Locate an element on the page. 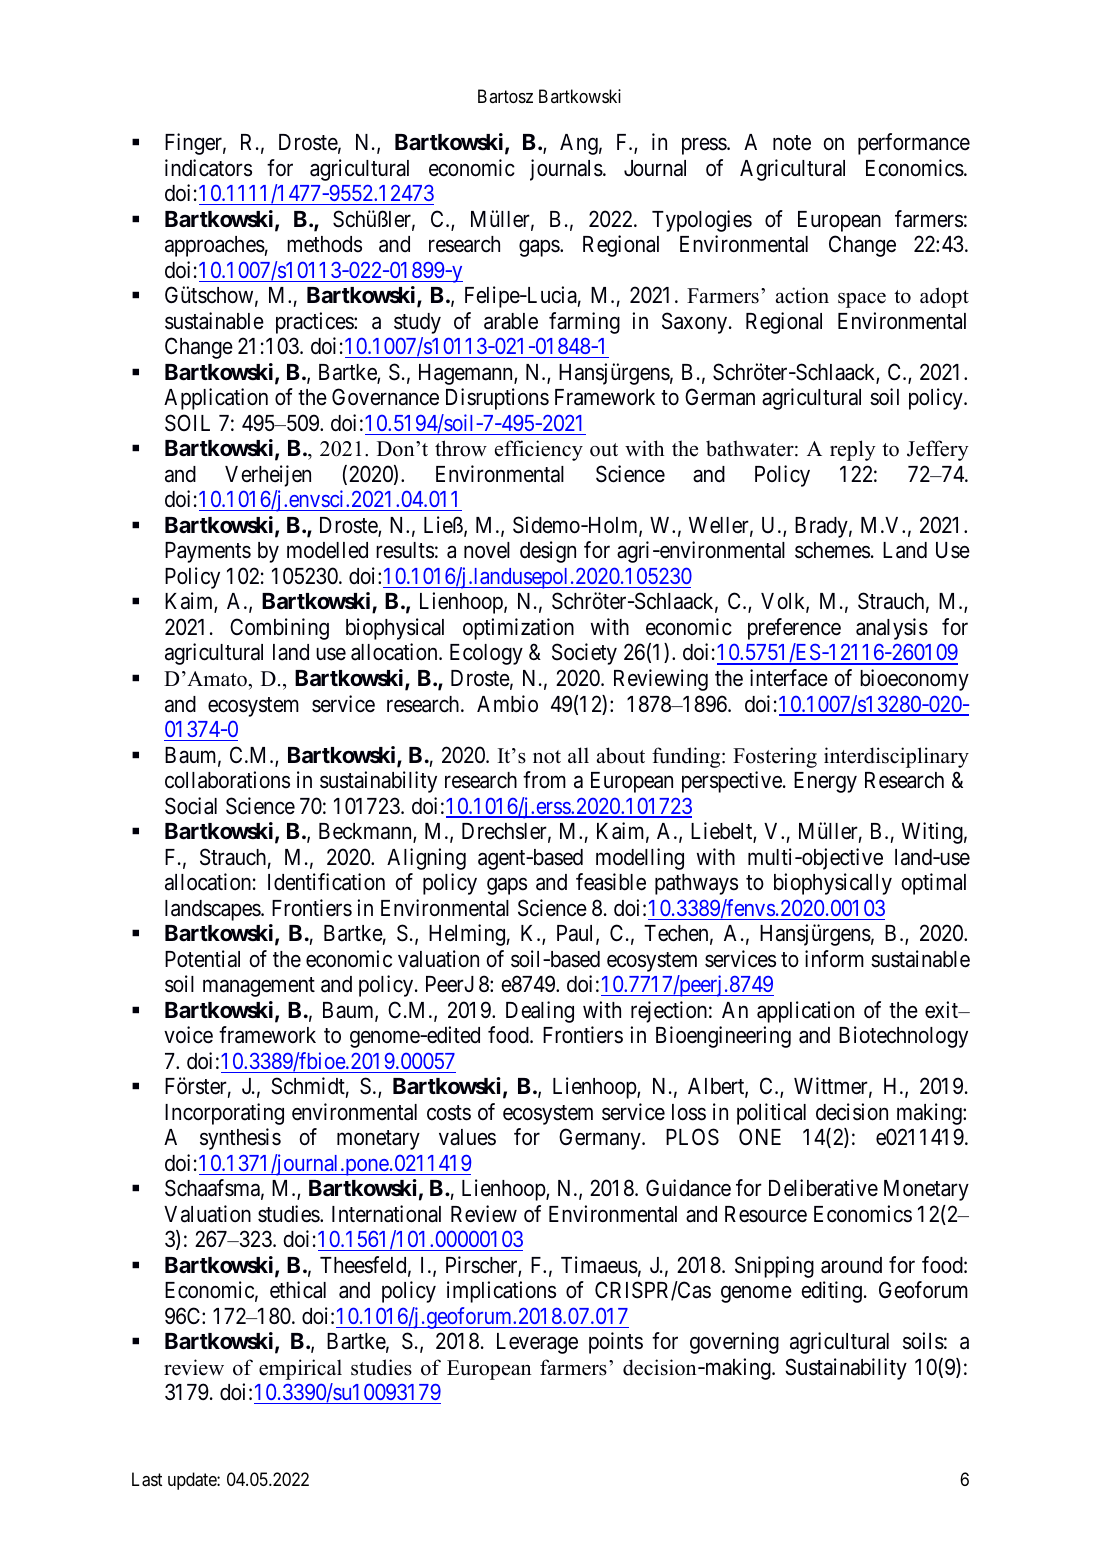  note is located at coordinates (792, 143).
